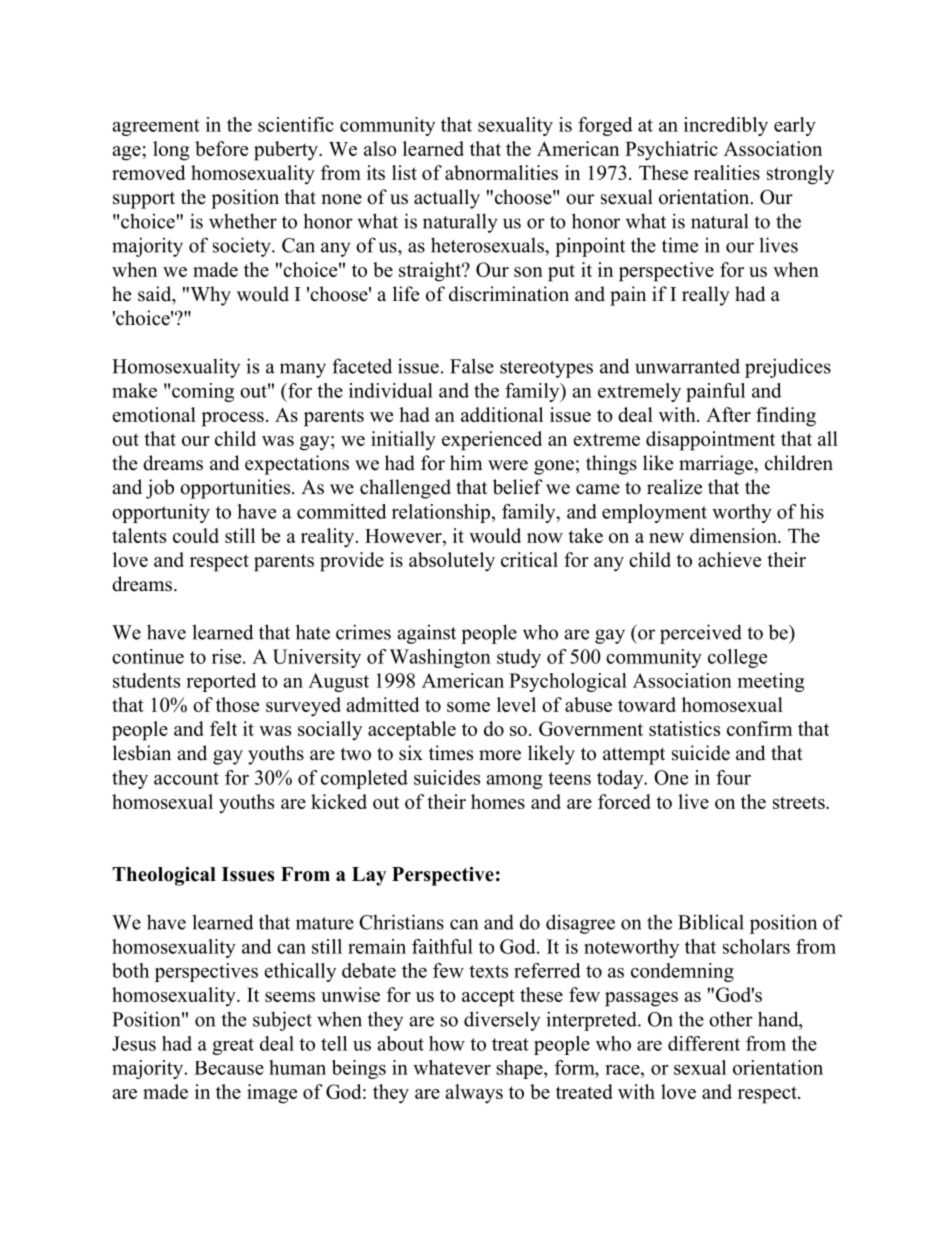  Describe the element at coordinates (501, 172) in the screenshot. I see `abnormalities` at that location.
